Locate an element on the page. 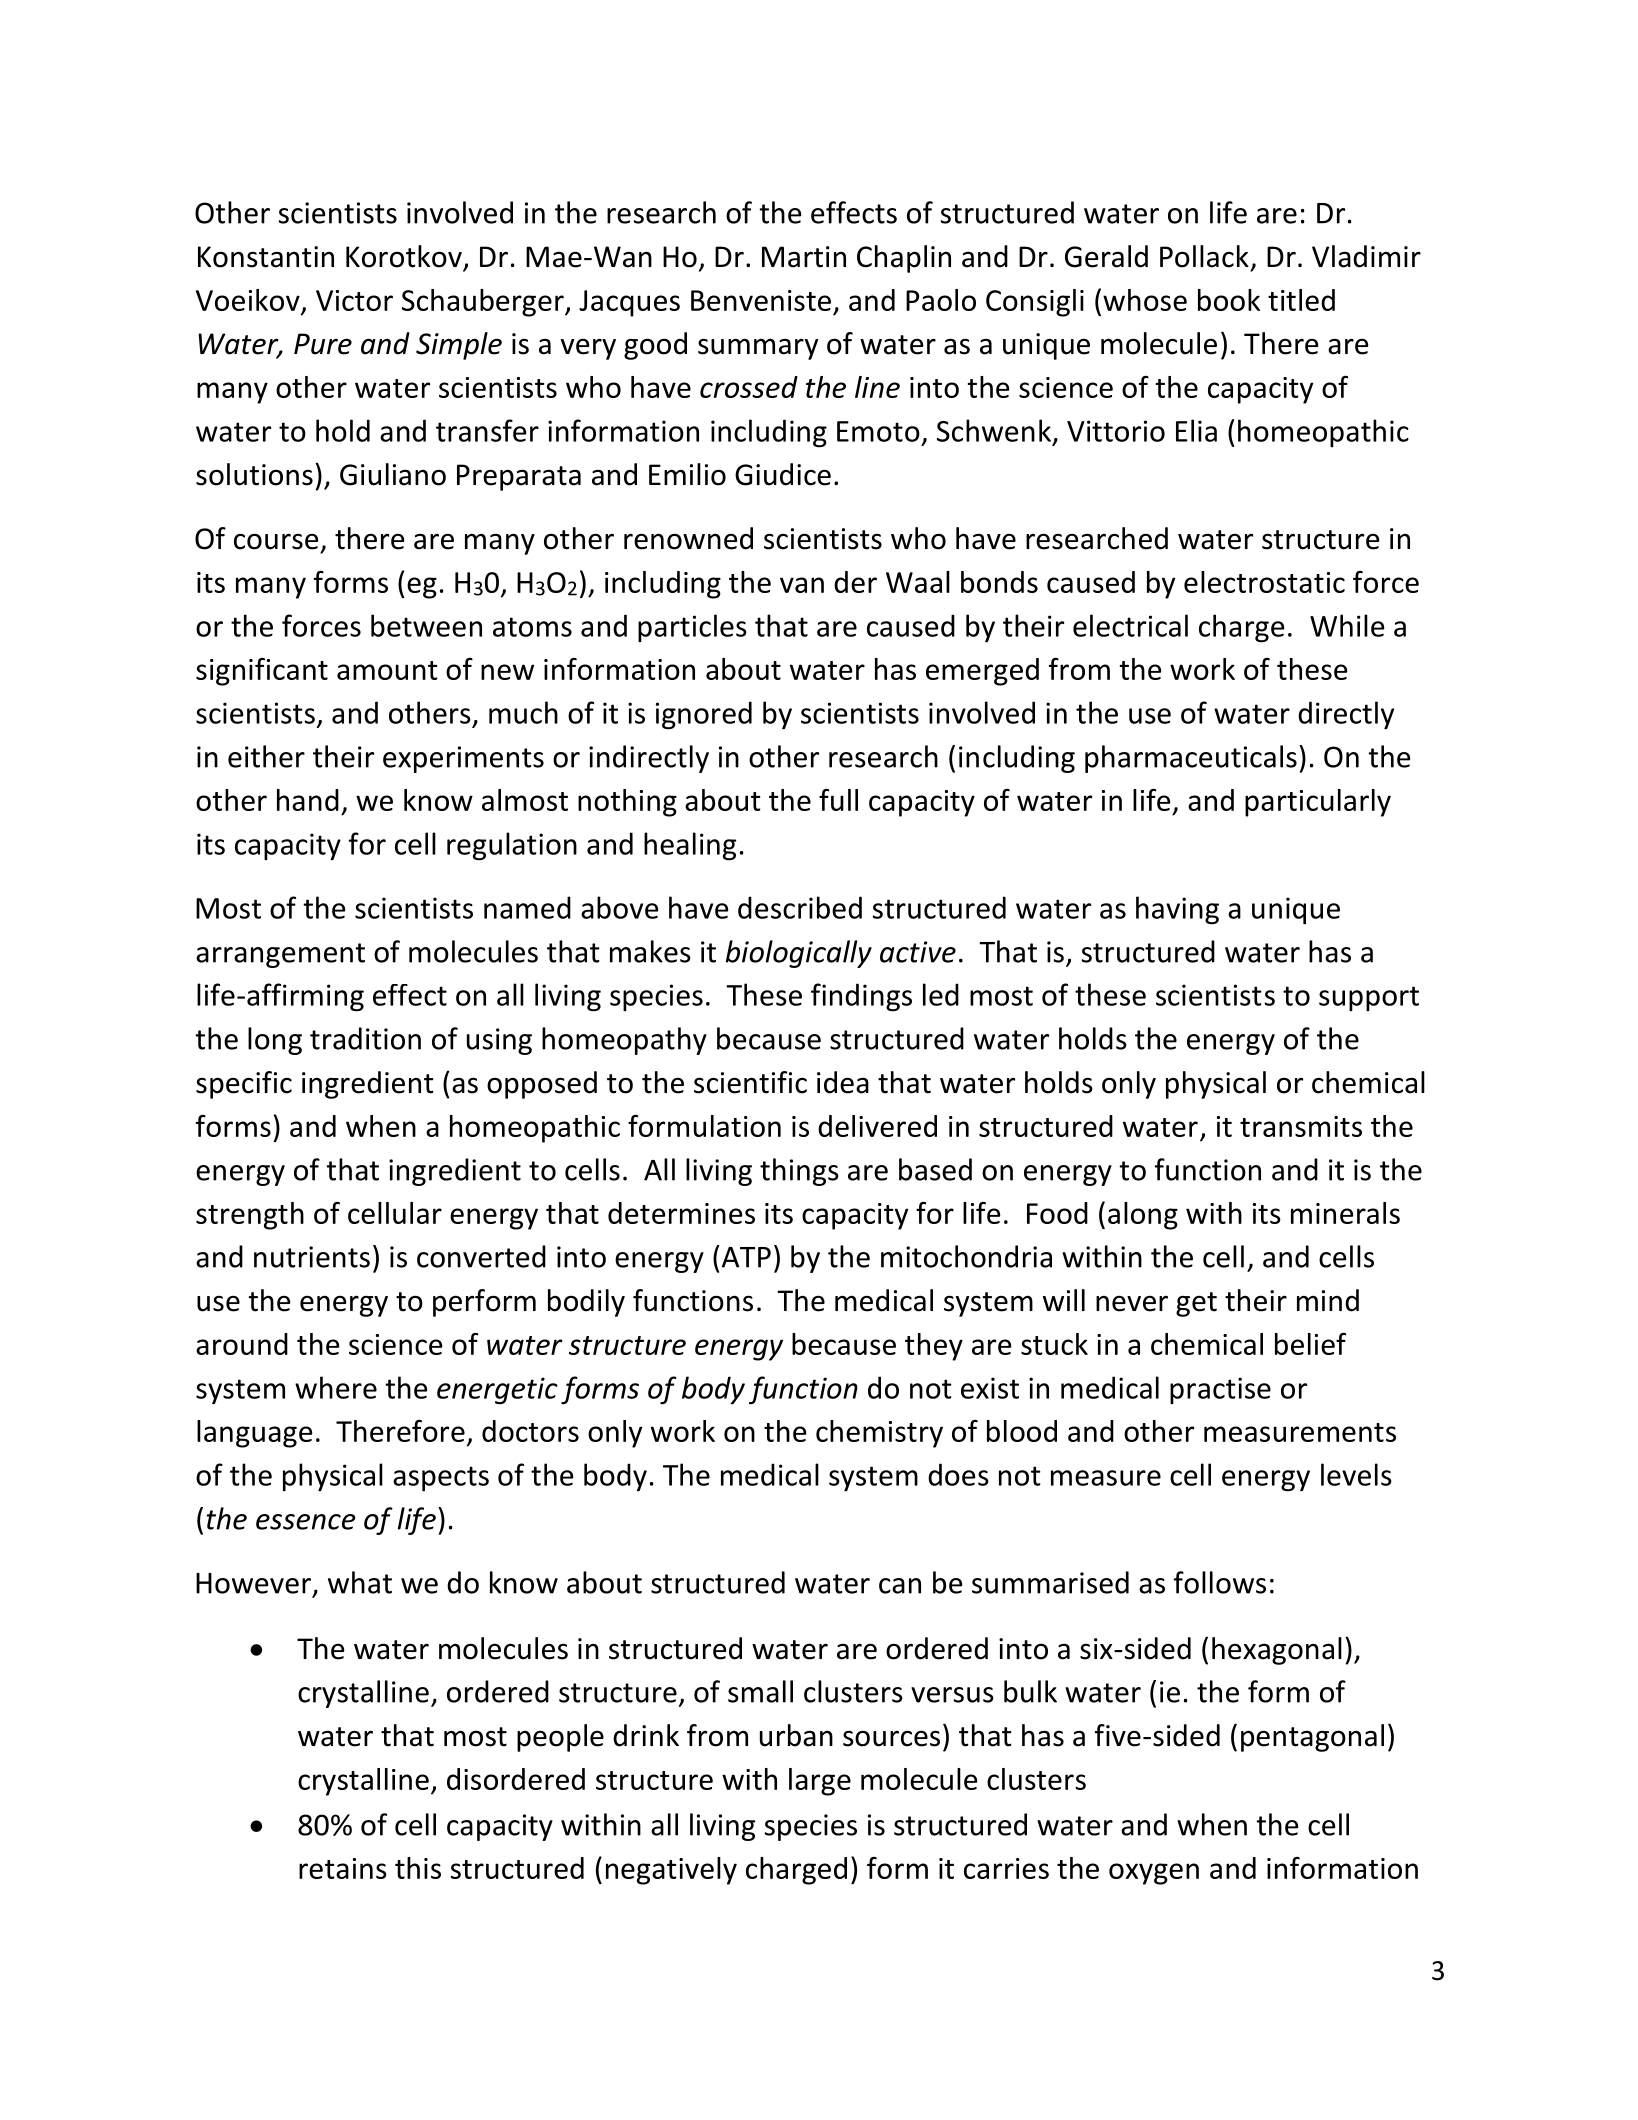  between is located at coordinates (426, 625).
